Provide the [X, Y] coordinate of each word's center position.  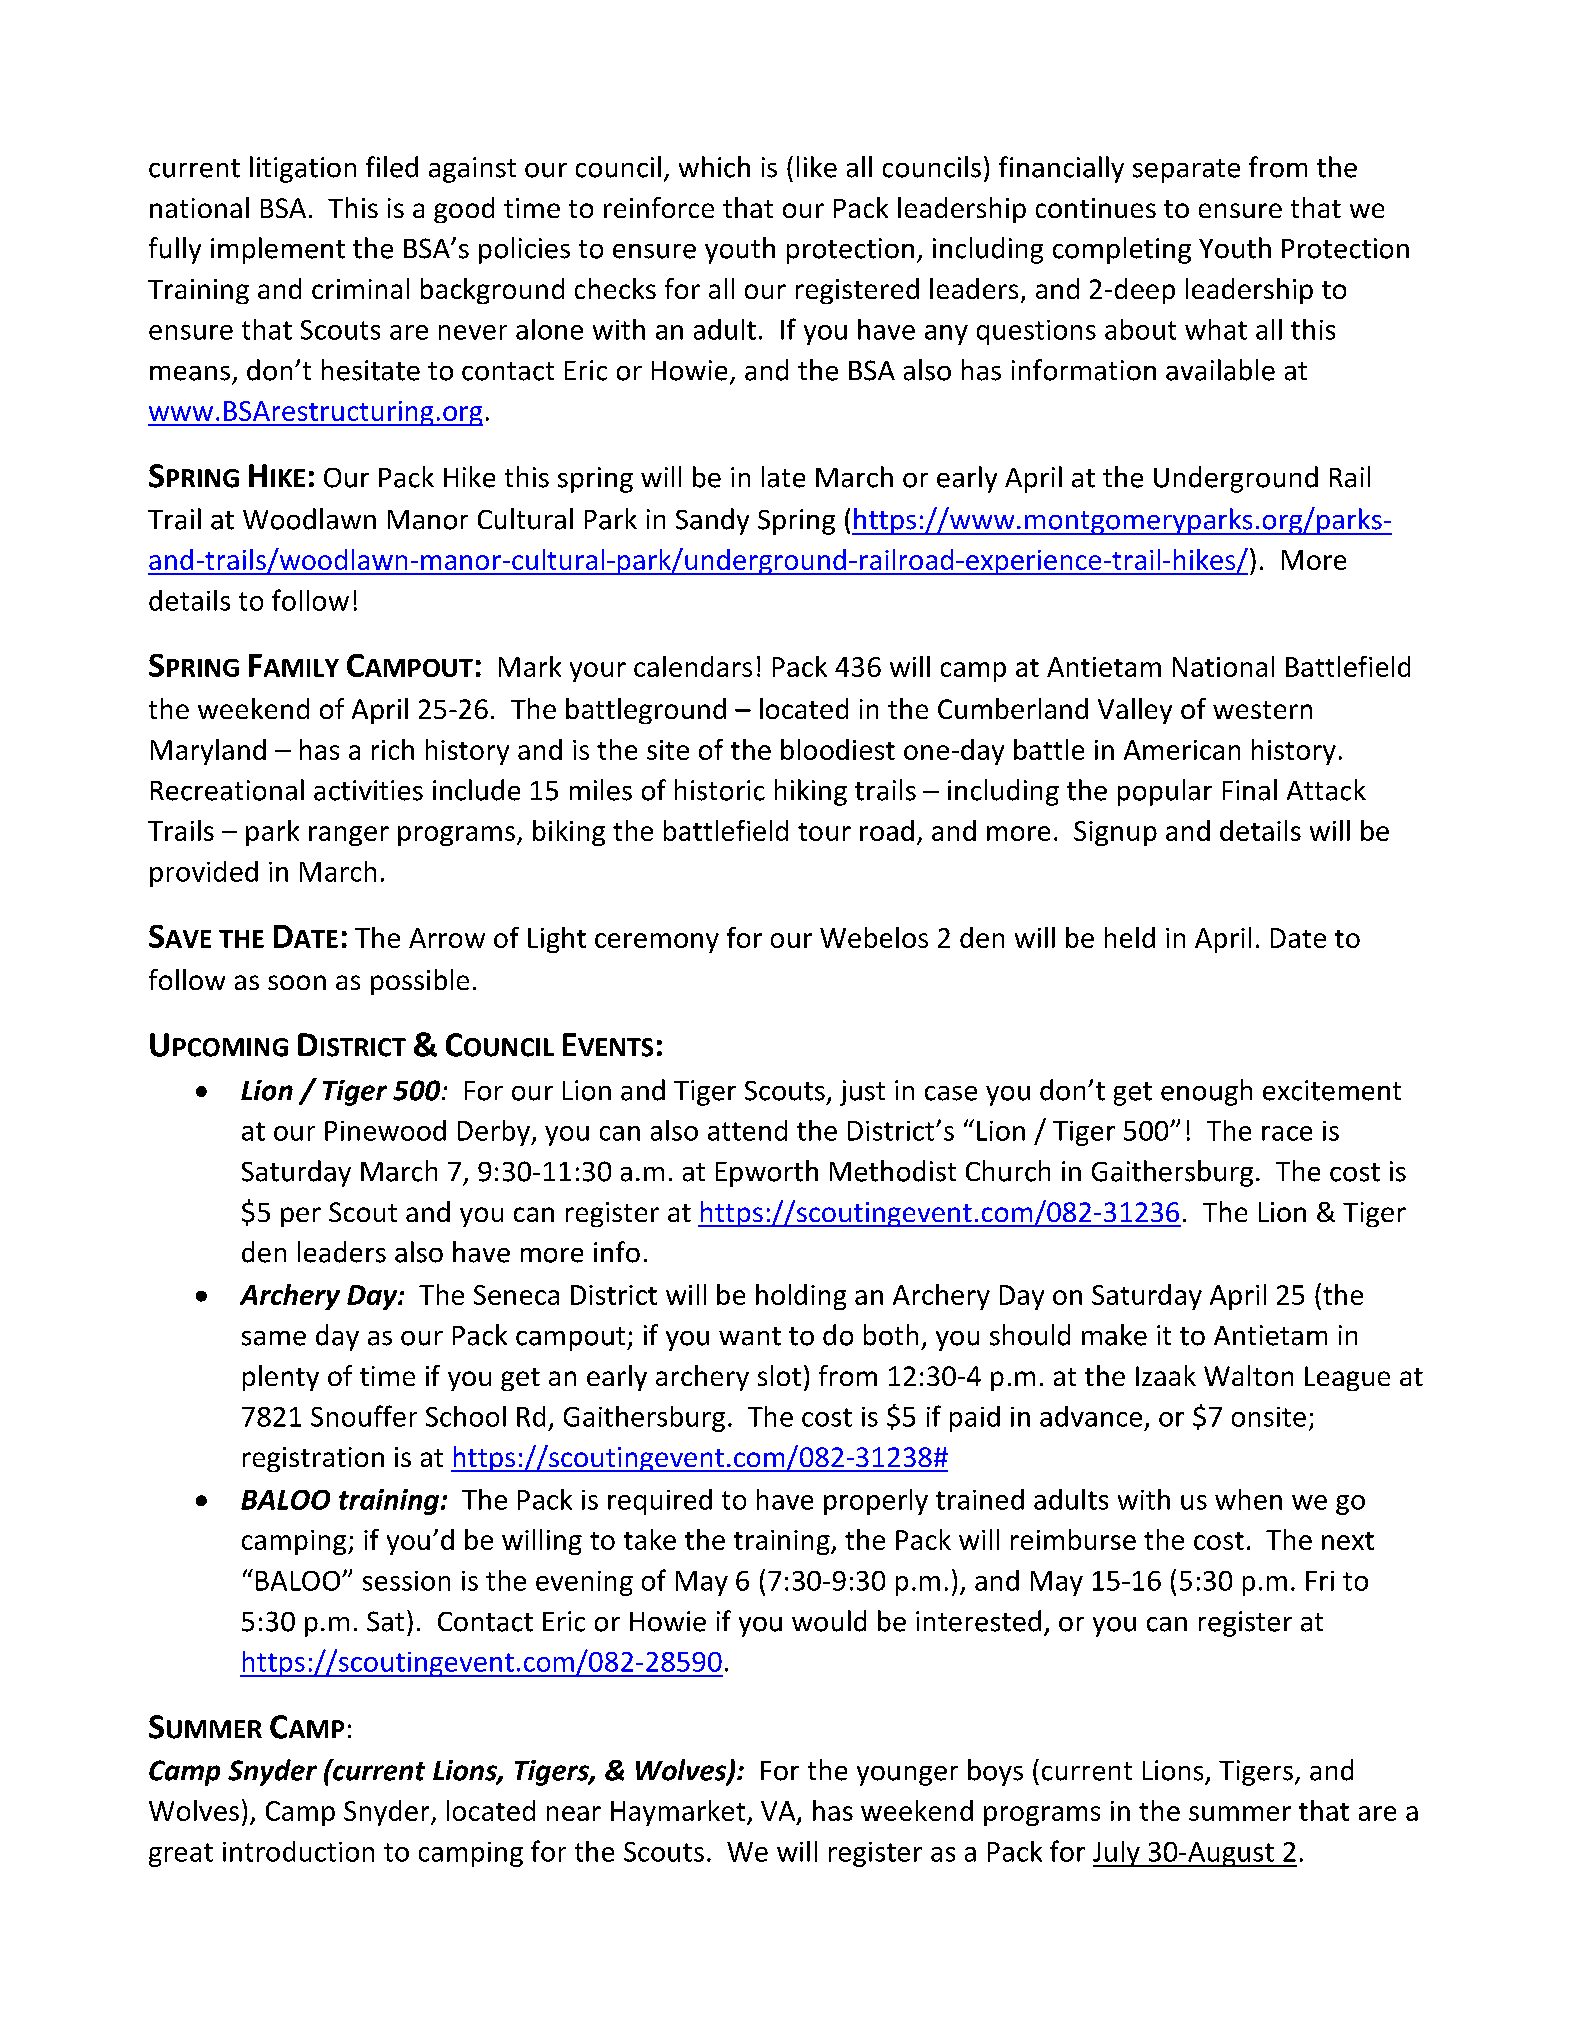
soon [297, 982]
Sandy [712, 521]
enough [1206, 1092]
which [714, 167]
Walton [1248, 1375]
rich [393, 749]
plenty [281, 1378]
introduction [298, 1851]
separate [1186, 171]
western [1262, 710]
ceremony [657, 943]
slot [779, 1375]
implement [278, 250]
